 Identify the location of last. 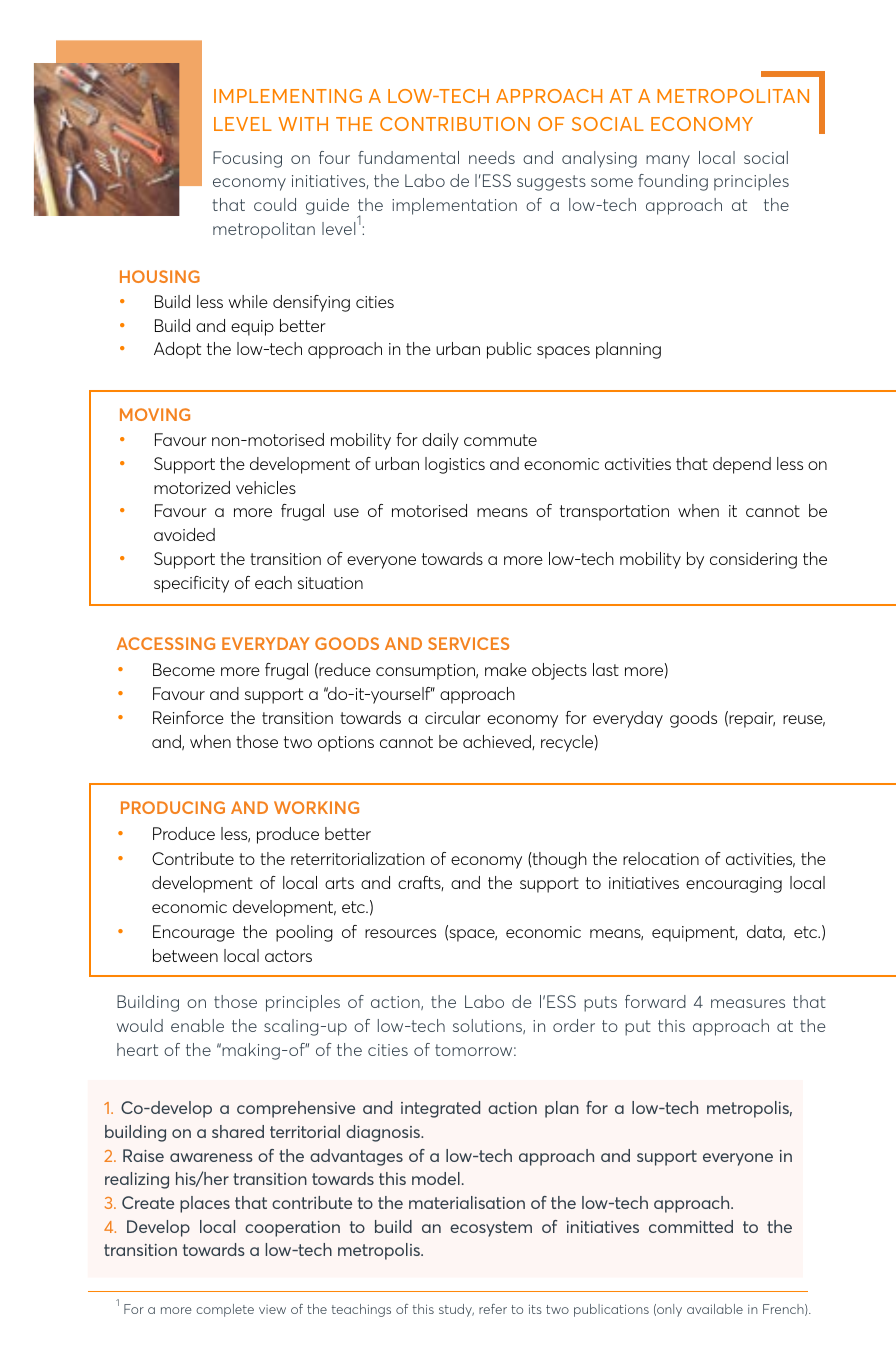
(606, 669).
